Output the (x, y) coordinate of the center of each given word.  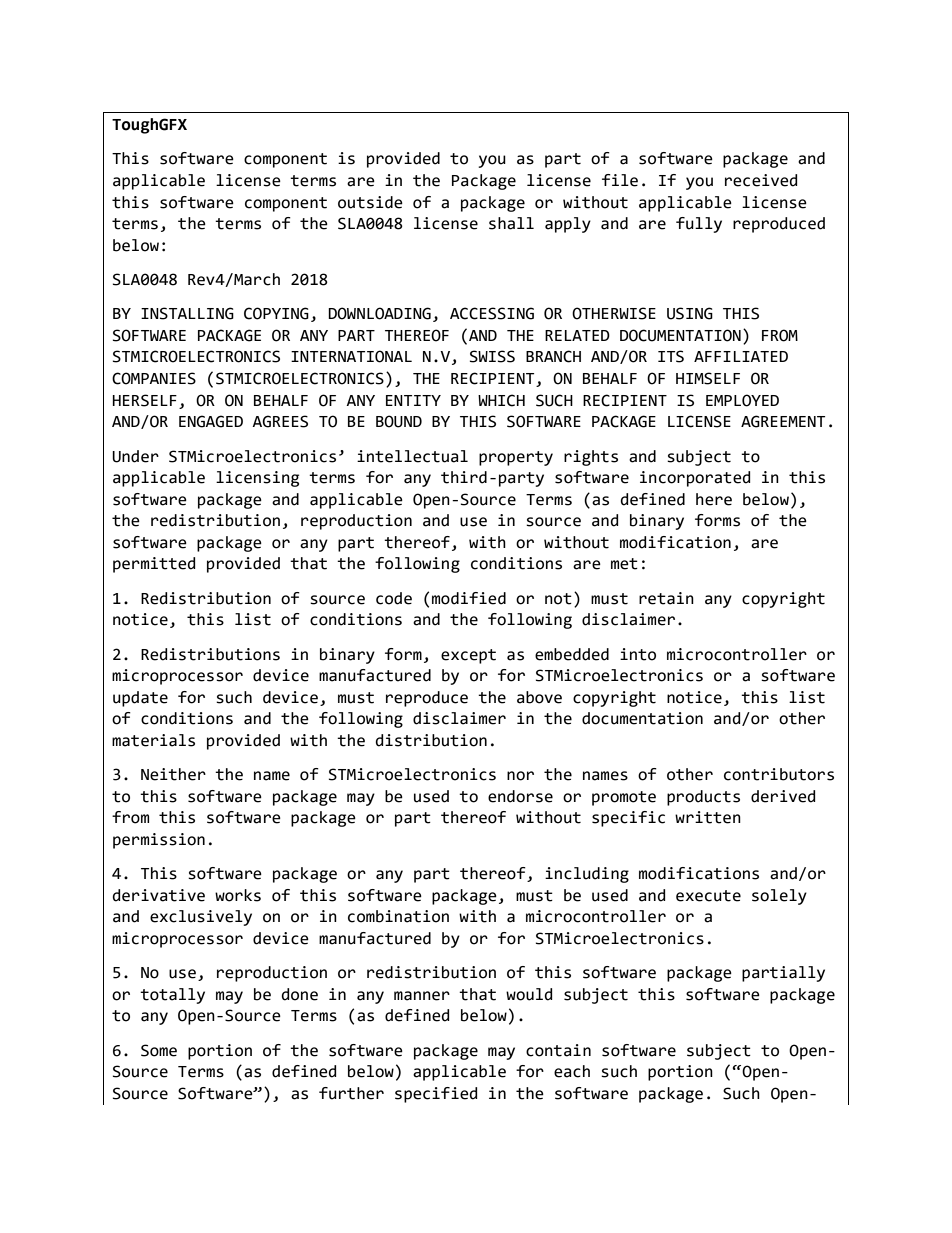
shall (511, 223)
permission (159, 841)
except (468, 656)
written (708, 817)
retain (666, 598)
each (572, 1071)
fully (699, 225)
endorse (520, 796)
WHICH (501, 400)
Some (159, 1050)
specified (436, 1095)
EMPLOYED (742, 400)
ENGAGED (211, 421)
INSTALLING (187, 313)
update (140, 699)
